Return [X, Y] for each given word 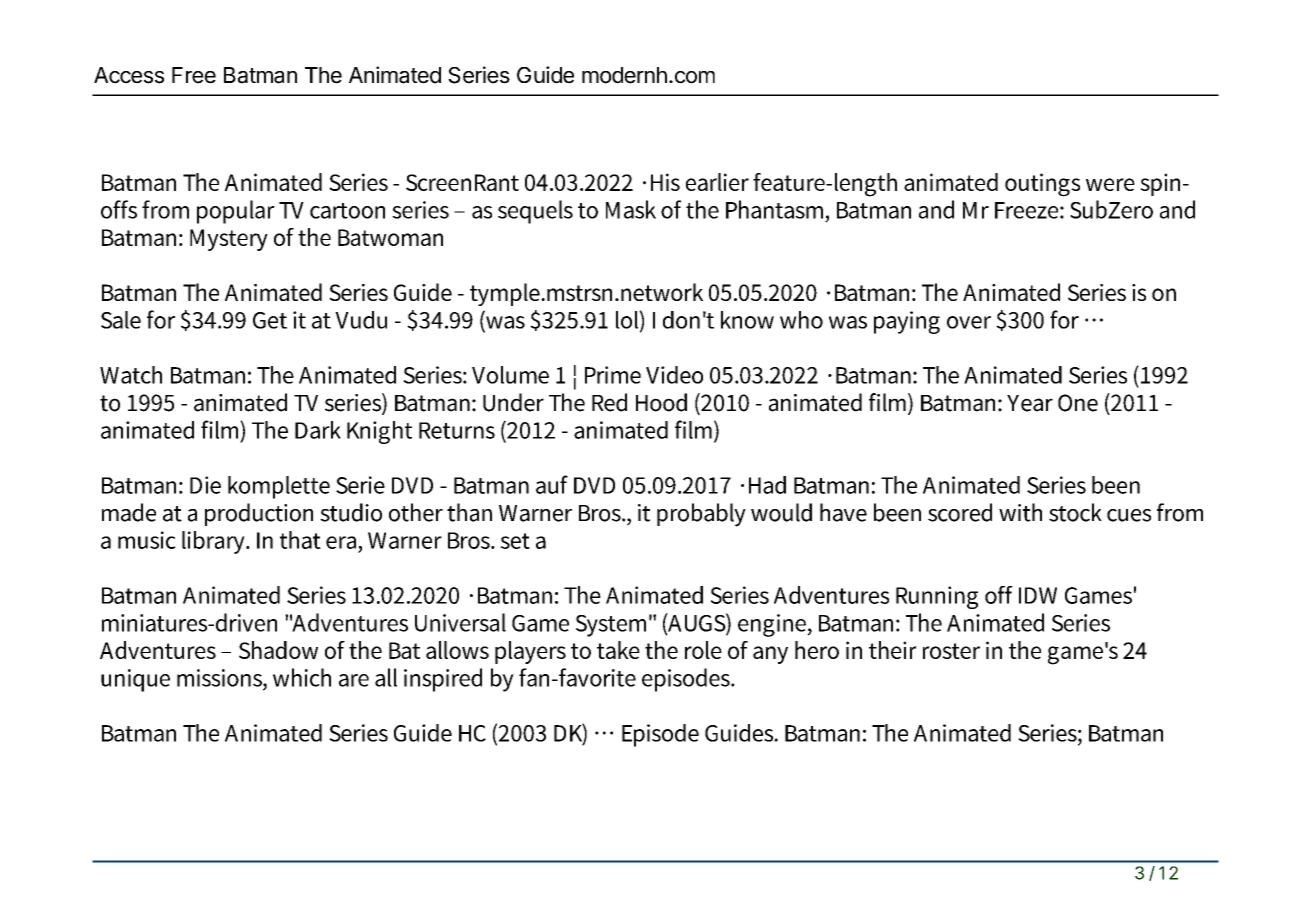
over [969, 322]
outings [1042, 185]
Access [129, 75]
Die [205, 485]
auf [552, 484]
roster [951, 651]
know [747, 320]
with [1020, 512]
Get [270, 320]
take [618, 650]
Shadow [278, 650]
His [665, 182]
